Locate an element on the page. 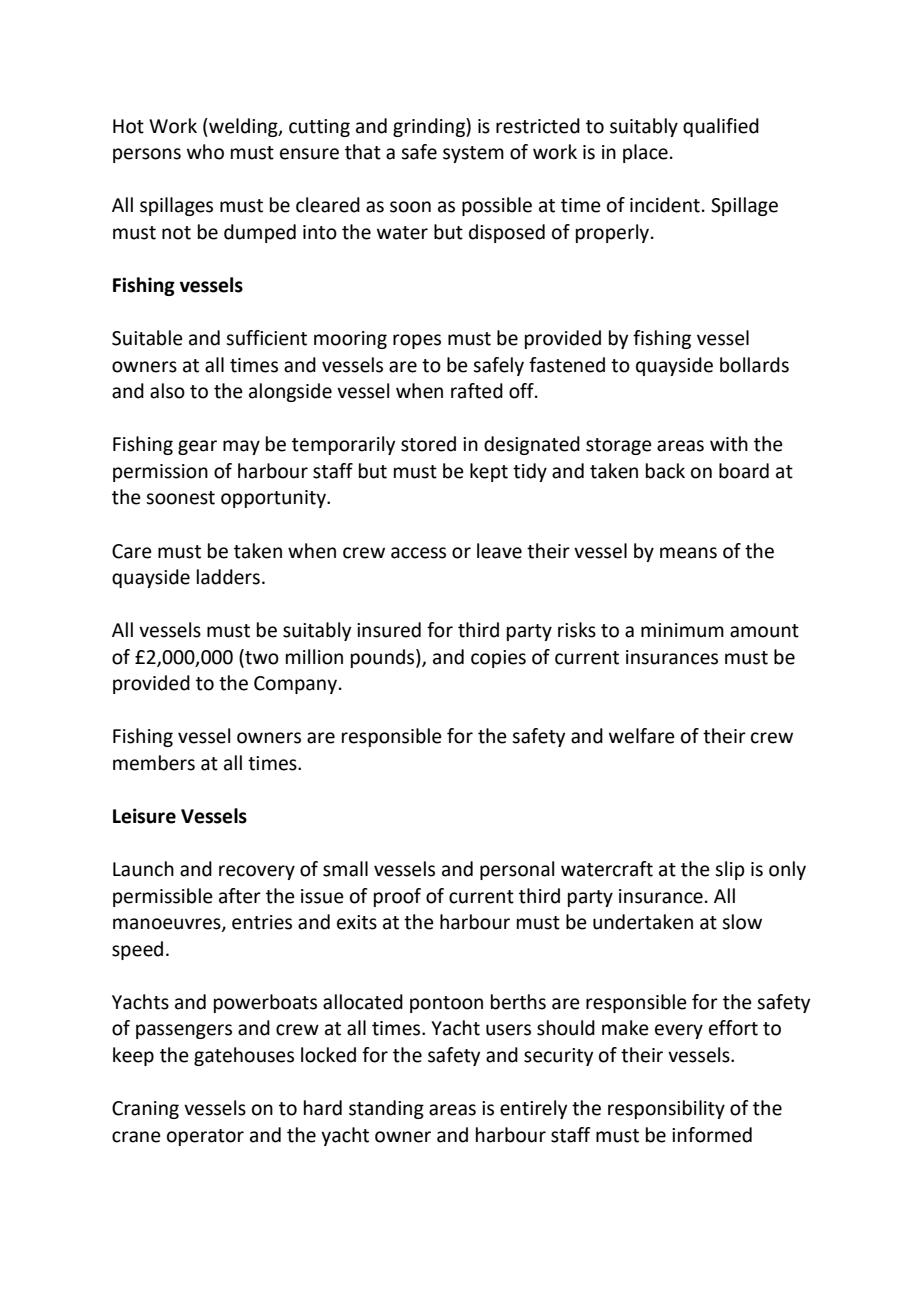 The width and height of the document is (924, 1308). welfare is located at coordinates (642, 736).
